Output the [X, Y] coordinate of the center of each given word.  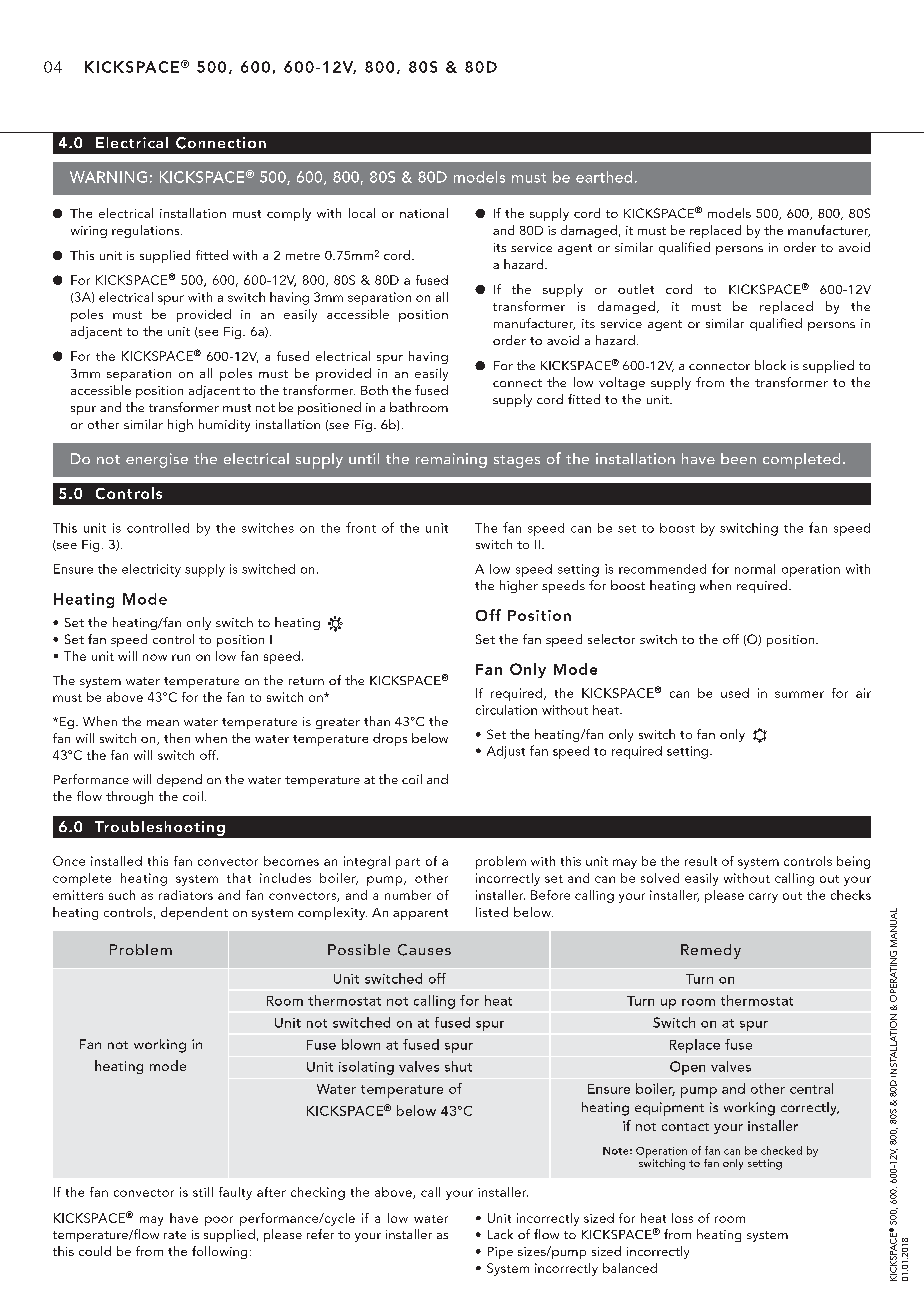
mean [163, 723]
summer [799, 694]
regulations [147, 231]
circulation [506, 710]
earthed [604, 177]
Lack [500, 1234]
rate [175, 1235]
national [424, 213]
